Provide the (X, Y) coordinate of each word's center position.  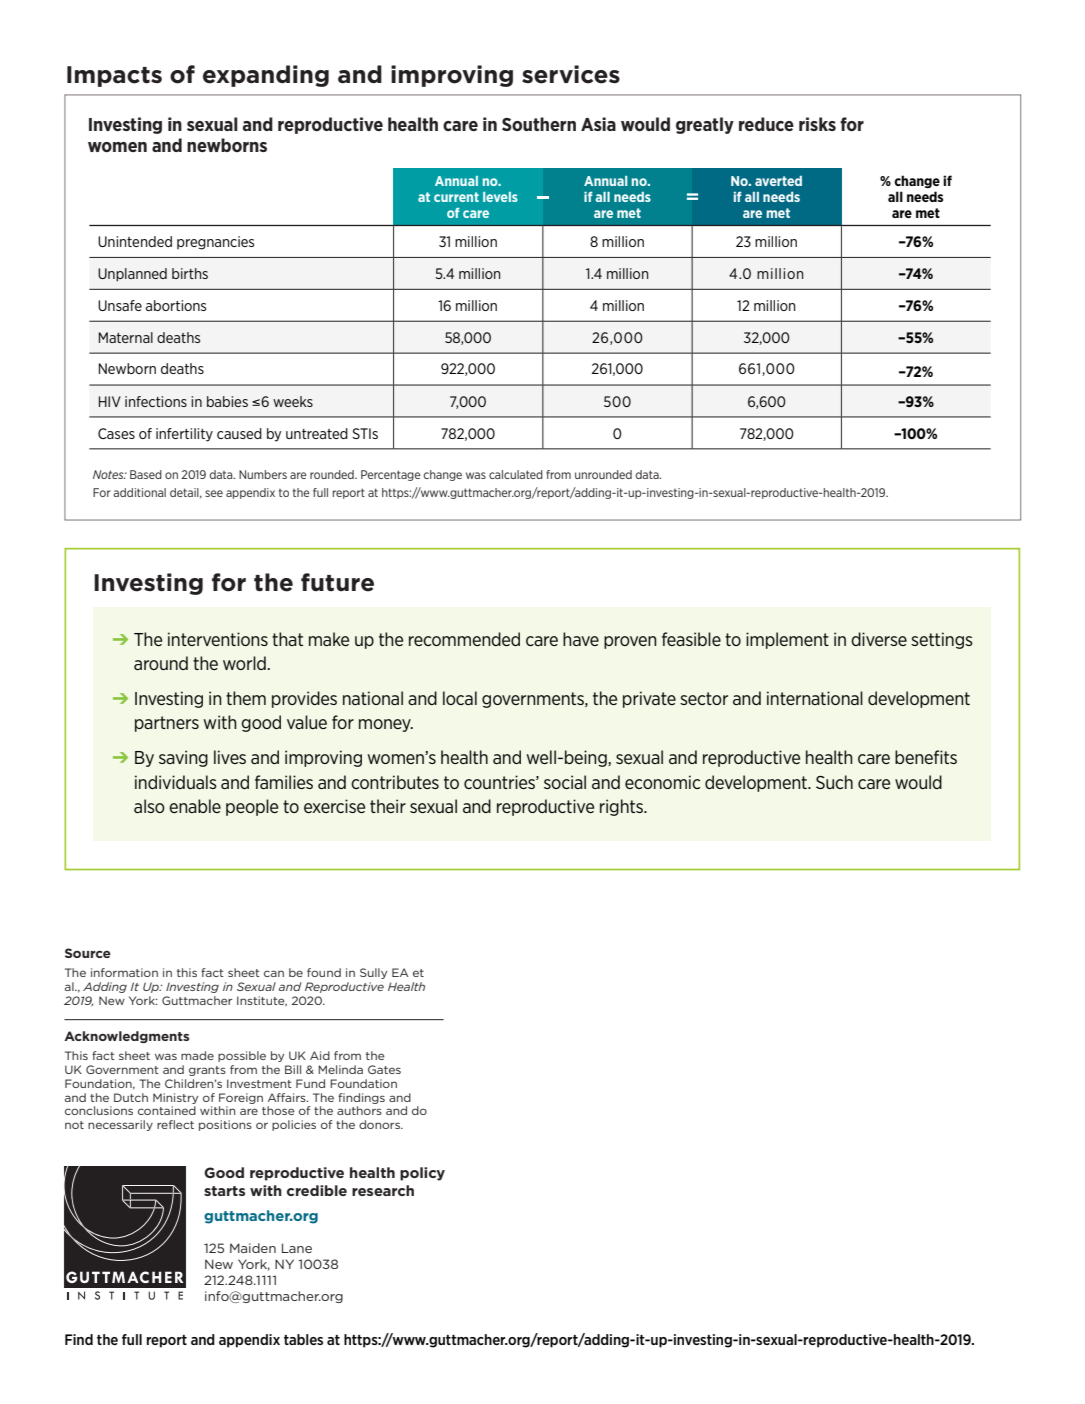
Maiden (253, 1248)
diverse (879, 639)
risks (817, 124)
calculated (516, 474)
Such (834, 782)
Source (88, 953)
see (214, 493)
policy (422, 1174)
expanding (266, 76)
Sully (373, 973)
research (383, 1190)
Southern (539, 124)
